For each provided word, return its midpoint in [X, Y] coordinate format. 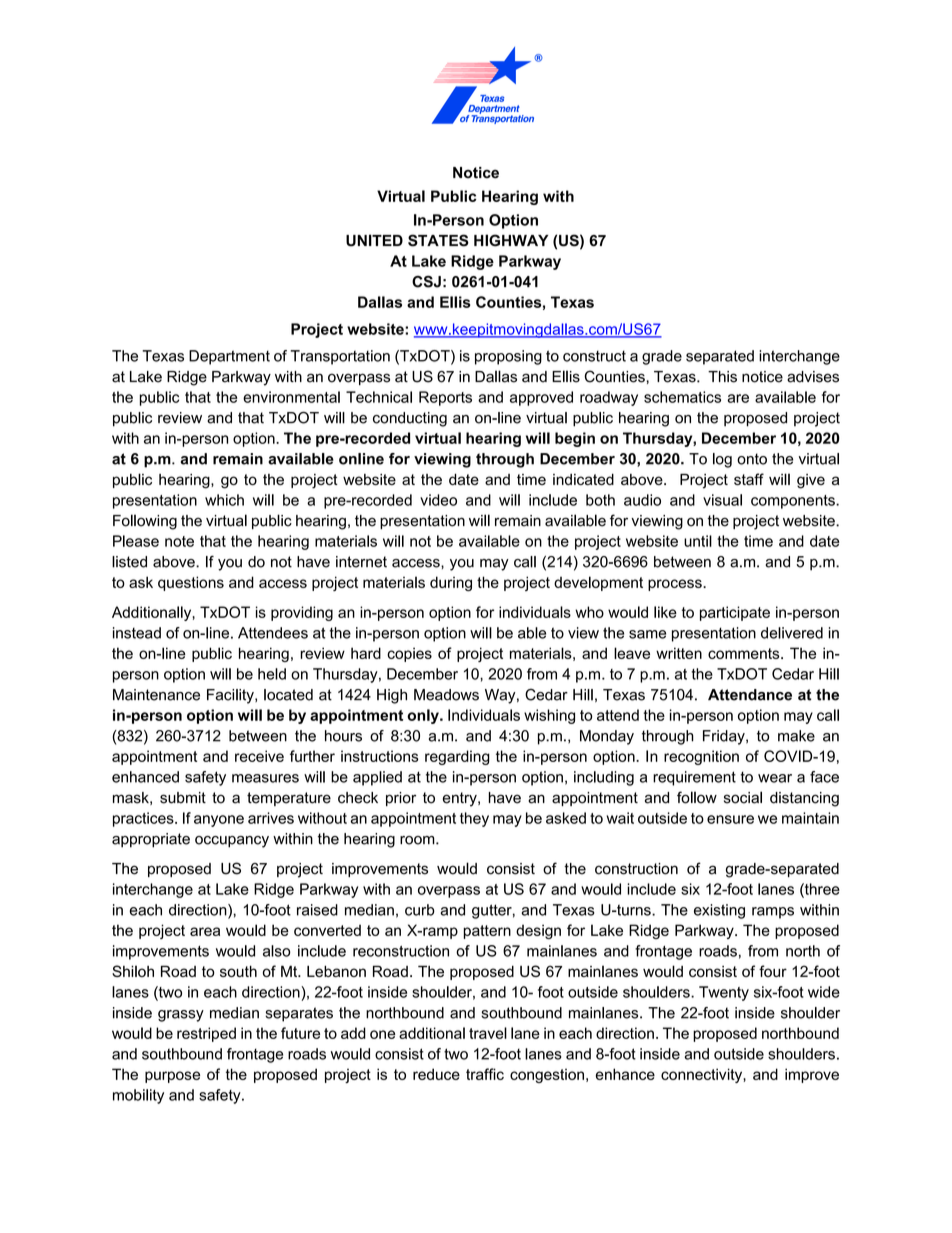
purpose [172, 1077]
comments [745, 653]
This [722, 377]
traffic [485, 1074]
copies [409, 654]
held [272, 674]
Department [229, 357]
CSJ [426, 282]
